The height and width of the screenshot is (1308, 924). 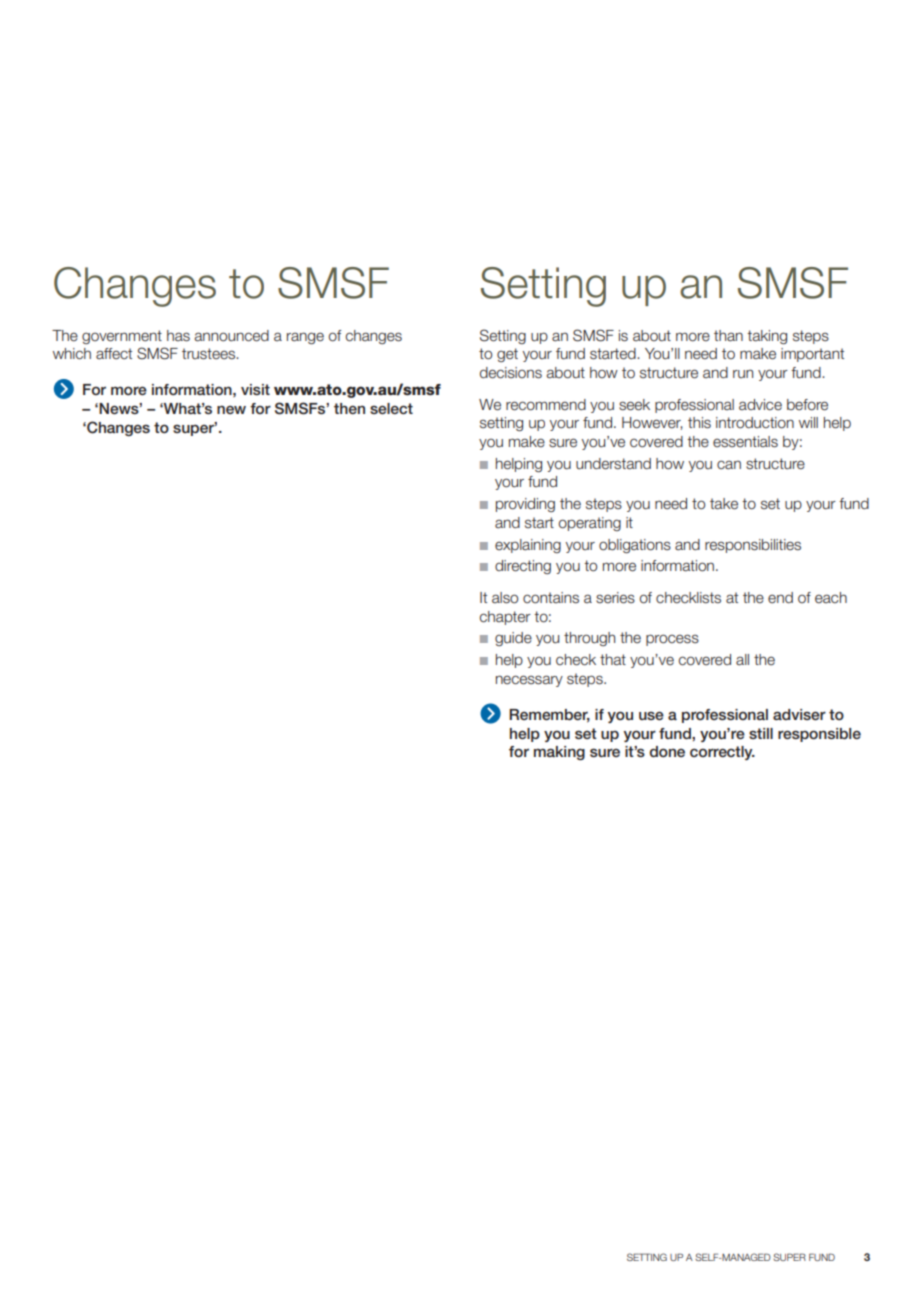 What do you see at coordinates (651, 715) in the screenshot?
I see `use` at bounding box center [651, 715].
